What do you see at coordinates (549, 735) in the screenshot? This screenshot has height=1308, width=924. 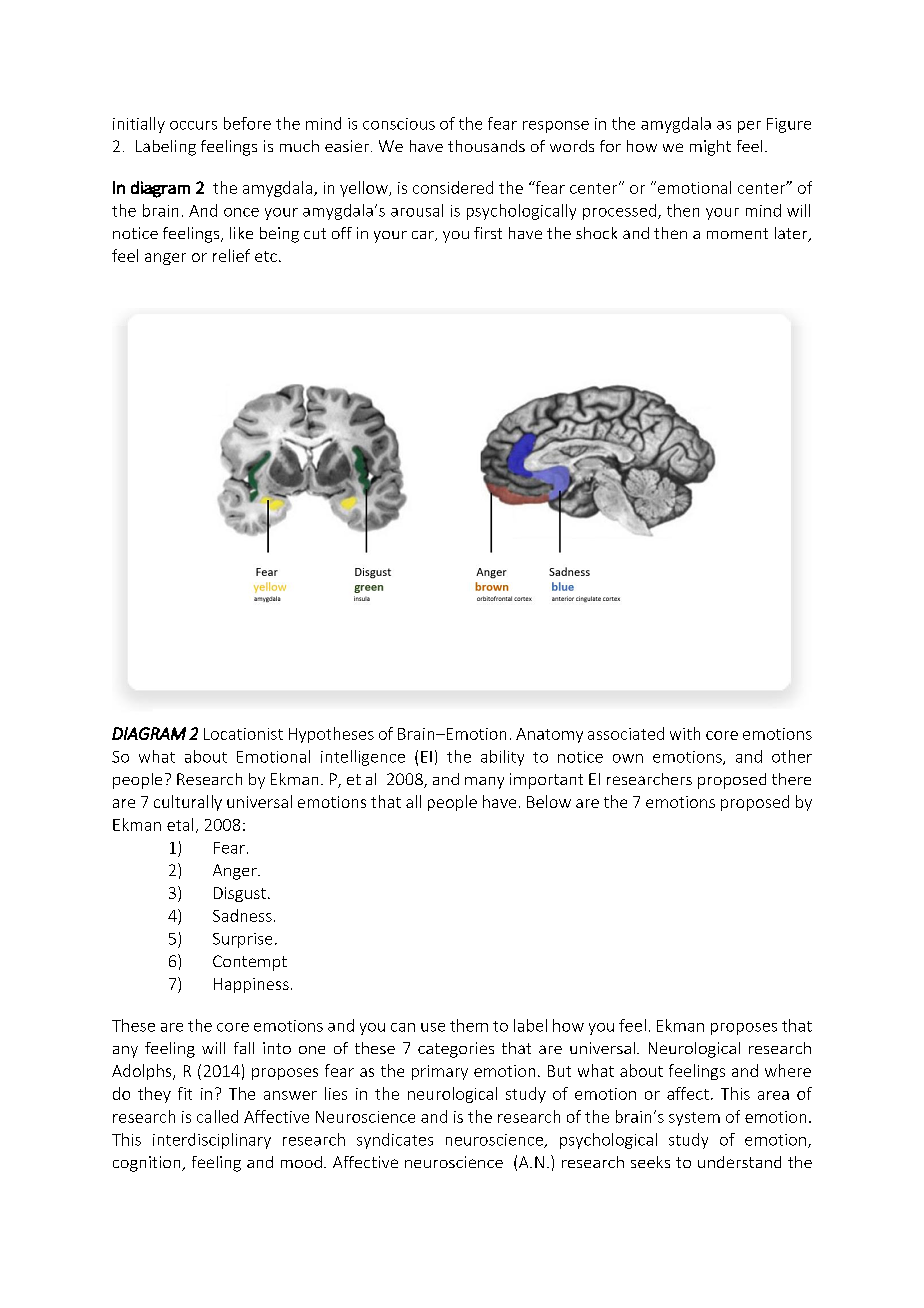 I see `Anatomy` at bounding box center [549, 735].
